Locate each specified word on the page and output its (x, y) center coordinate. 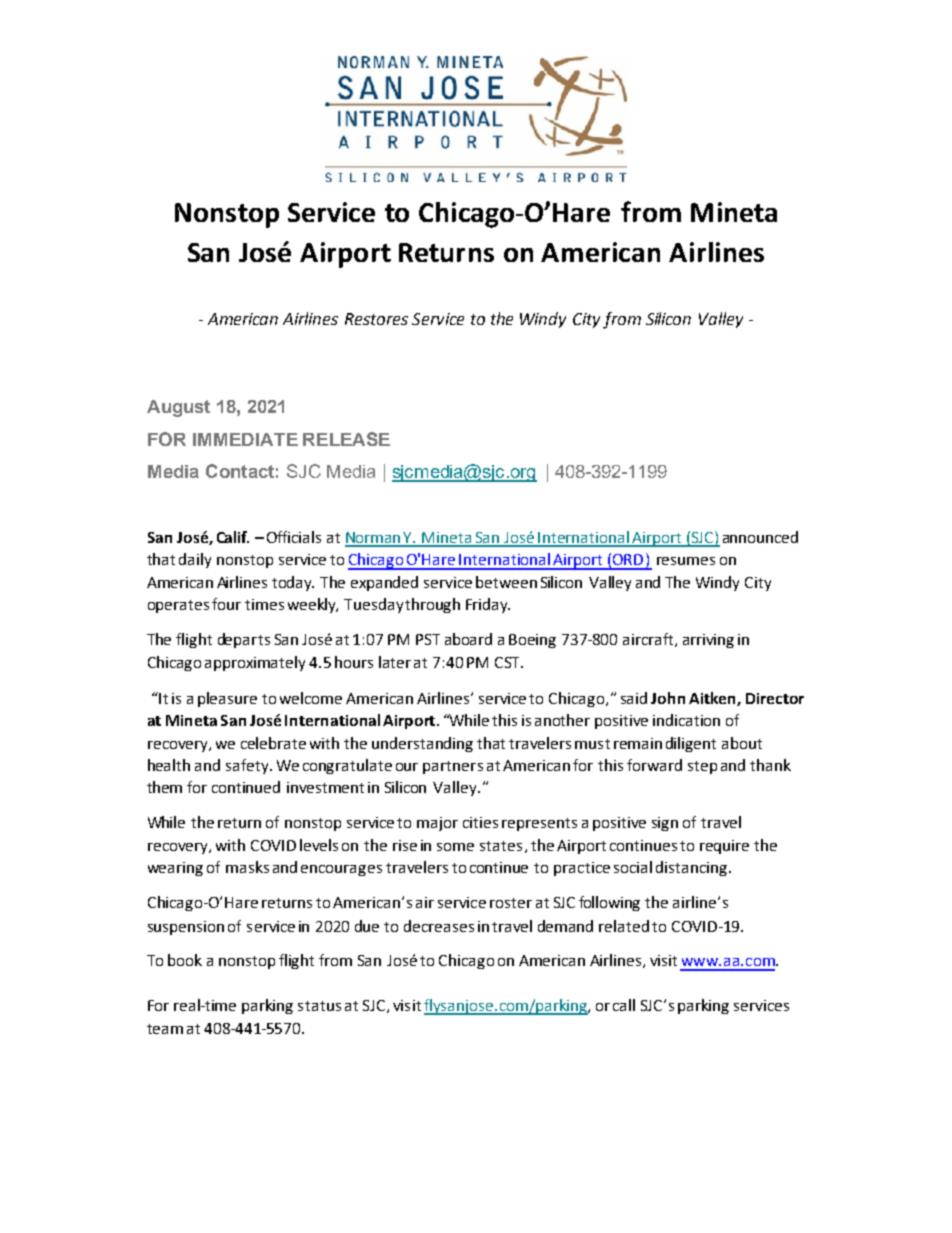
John (668, 698)
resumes (686, 561)
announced (760, 537)
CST (508, 662)
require (724, 847)
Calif (233, 537)
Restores (376, 319)
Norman (374, 539)
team (165, 1029)
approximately (255, 663)
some (455, 847)
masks (247, 867)
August (178, 408)
